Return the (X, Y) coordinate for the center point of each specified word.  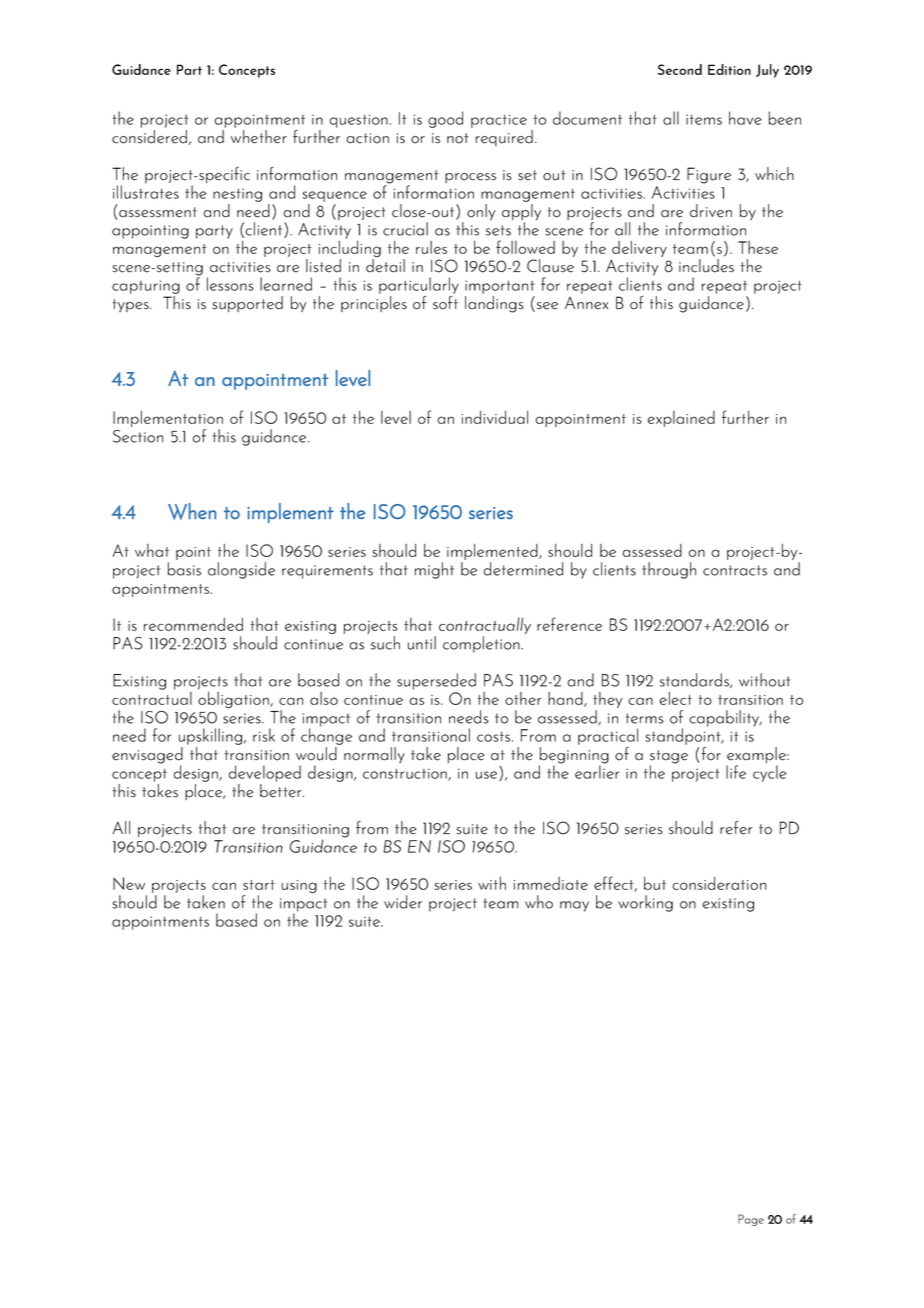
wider (403, 902)
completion (482, 644)
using (299, 886)
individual (495, 417)
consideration (719, 883)
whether (259, 137)
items (704, 120)
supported (248, 304)
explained (681, 419)
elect (676, 698)
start (259, 885)
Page (751, 1220)
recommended (193, 624)
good (445, 119)
